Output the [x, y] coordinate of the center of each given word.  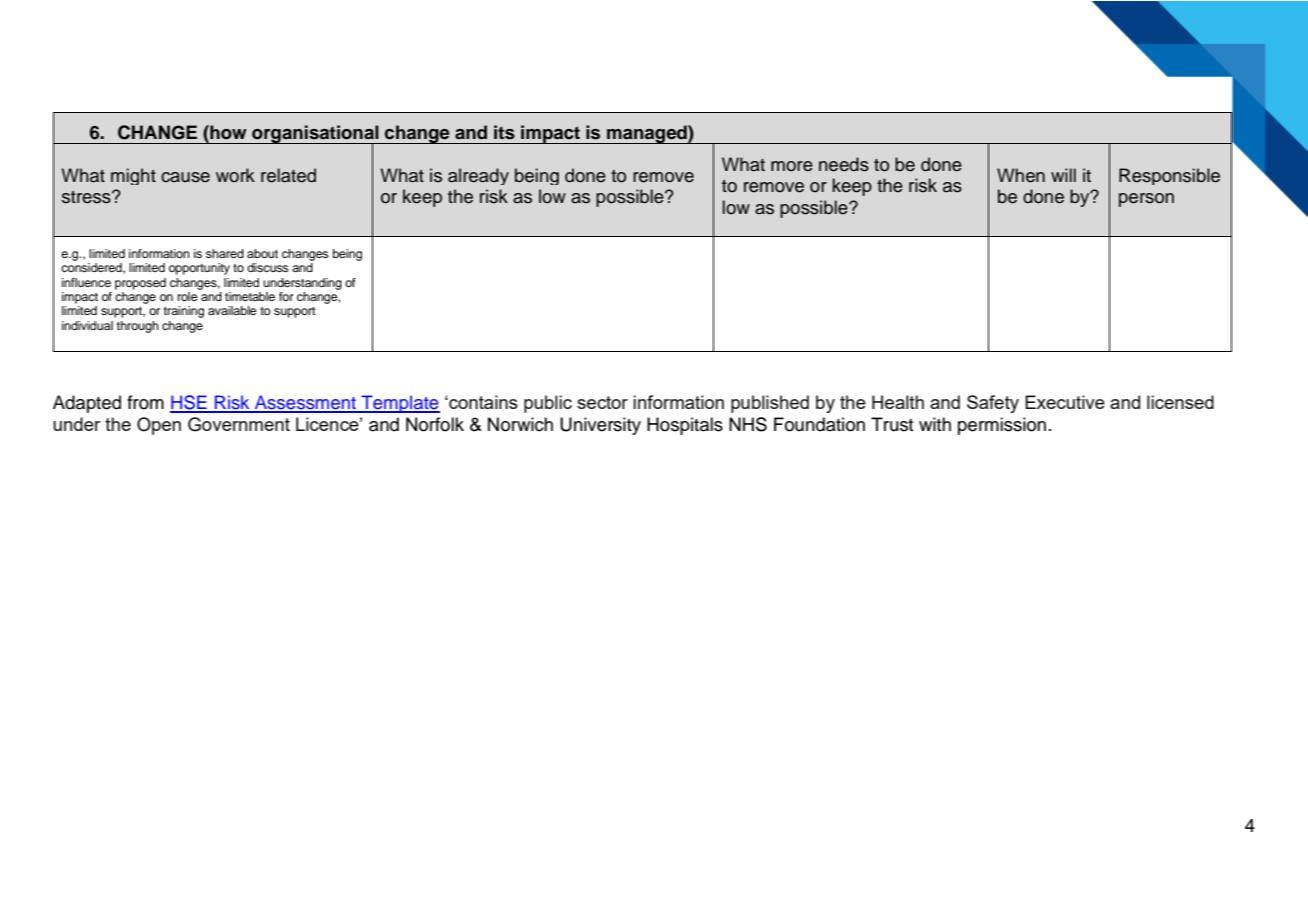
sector [602, 402]
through [138, 327]
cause [185, 177]
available [232, 310]
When [1021, 175]
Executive [1065, 402]
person [1146, 200]
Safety [993, 404]
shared [225, 253]
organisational [315, 135]
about [262, 253]
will [1063, 175]
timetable [250, 296]
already [478, 176]
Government [239, 424]
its [504, 132]
